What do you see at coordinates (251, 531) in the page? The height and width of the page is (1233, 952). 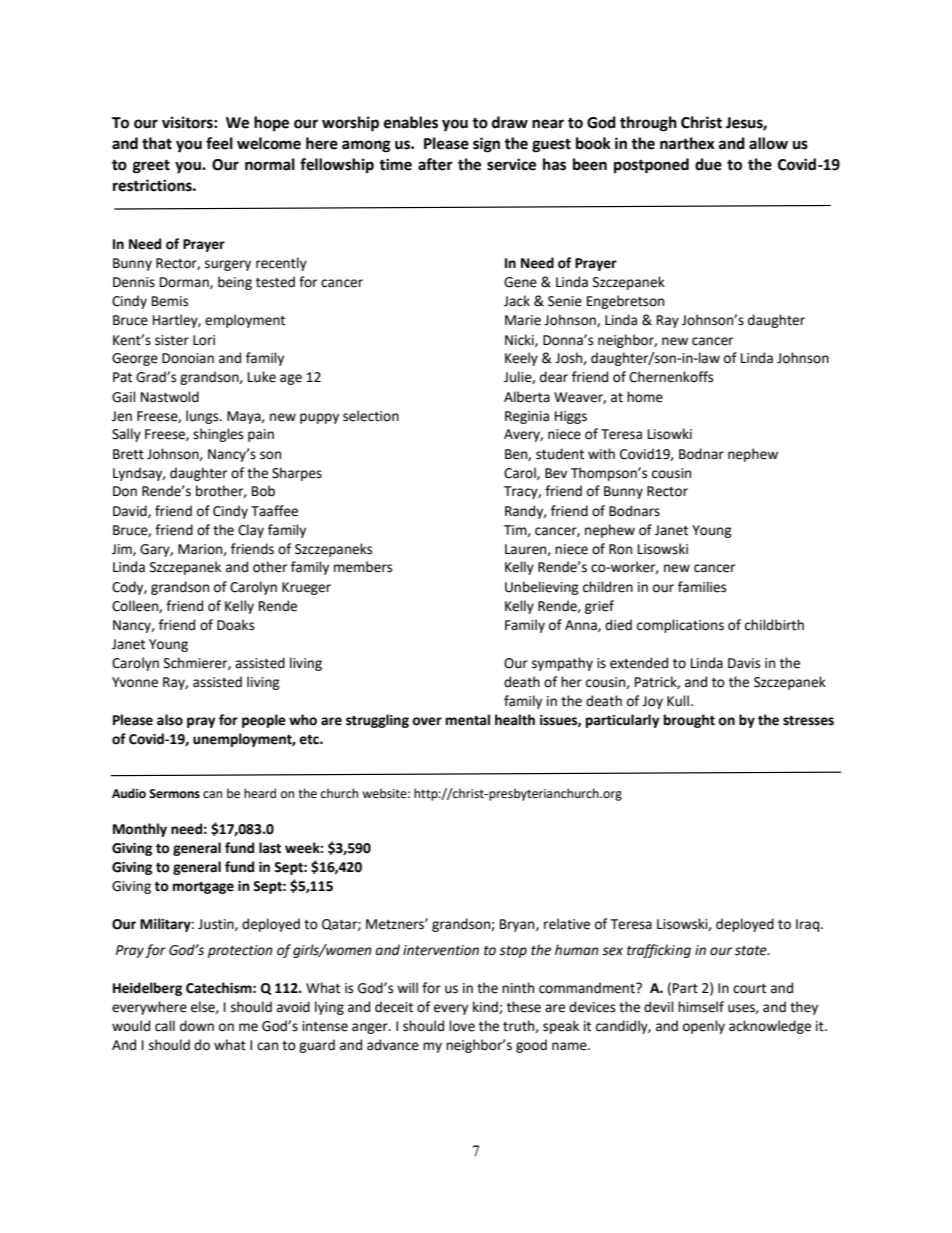 I see `Clay` at bounding box center [251, 531].
